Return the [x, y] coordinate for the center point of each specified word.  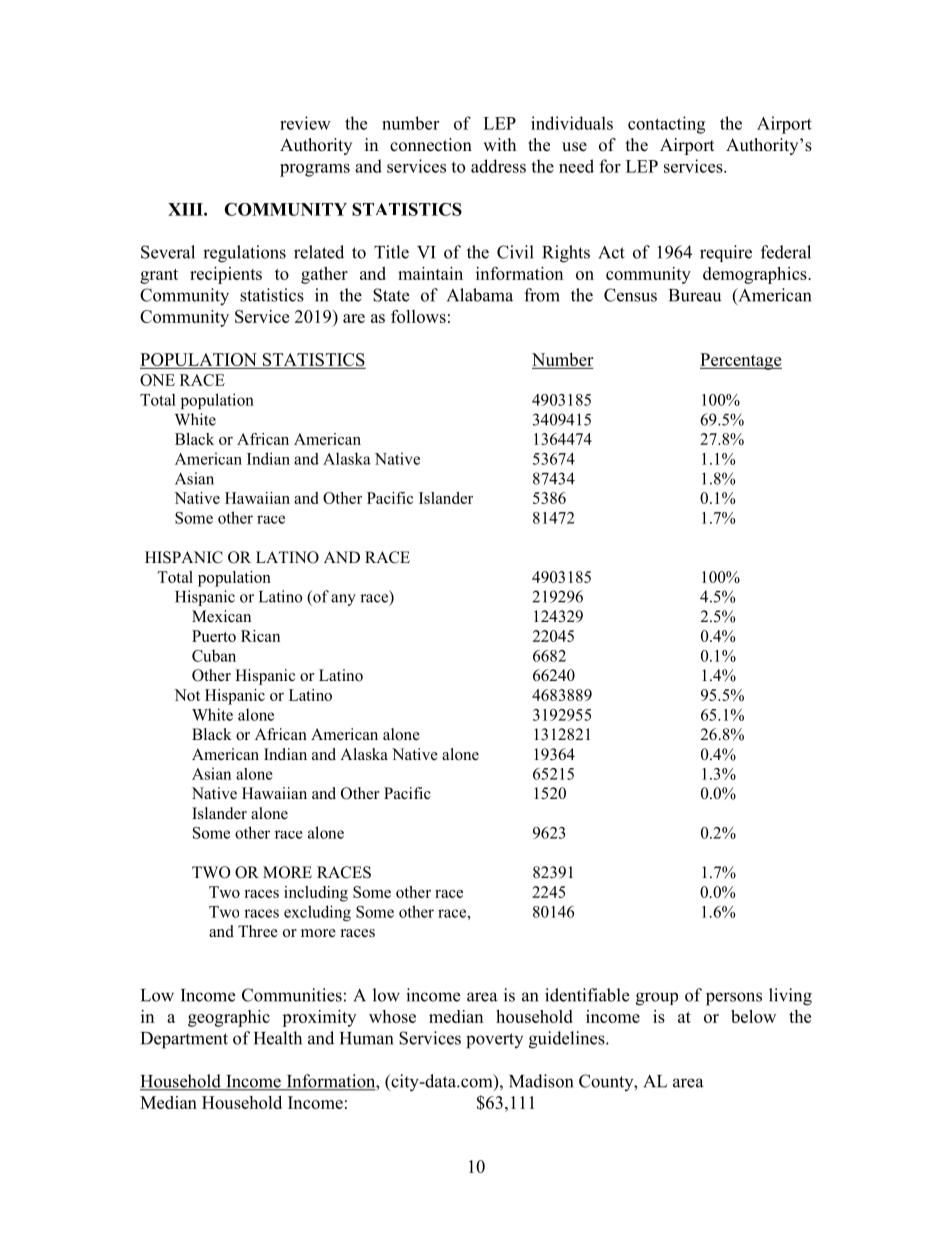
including [316, 894]
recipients [226, 275]
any [343, 600]
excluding [317, 913]
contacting [666, 125]
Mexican [221, 616]
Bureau [695, 295]
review [305, 123]
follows [418, 316]
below [753, 1016]
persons [734, 999]
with [499, 144]
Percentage [741, 361]
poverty [494, 1041]
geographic [229, 1018]
